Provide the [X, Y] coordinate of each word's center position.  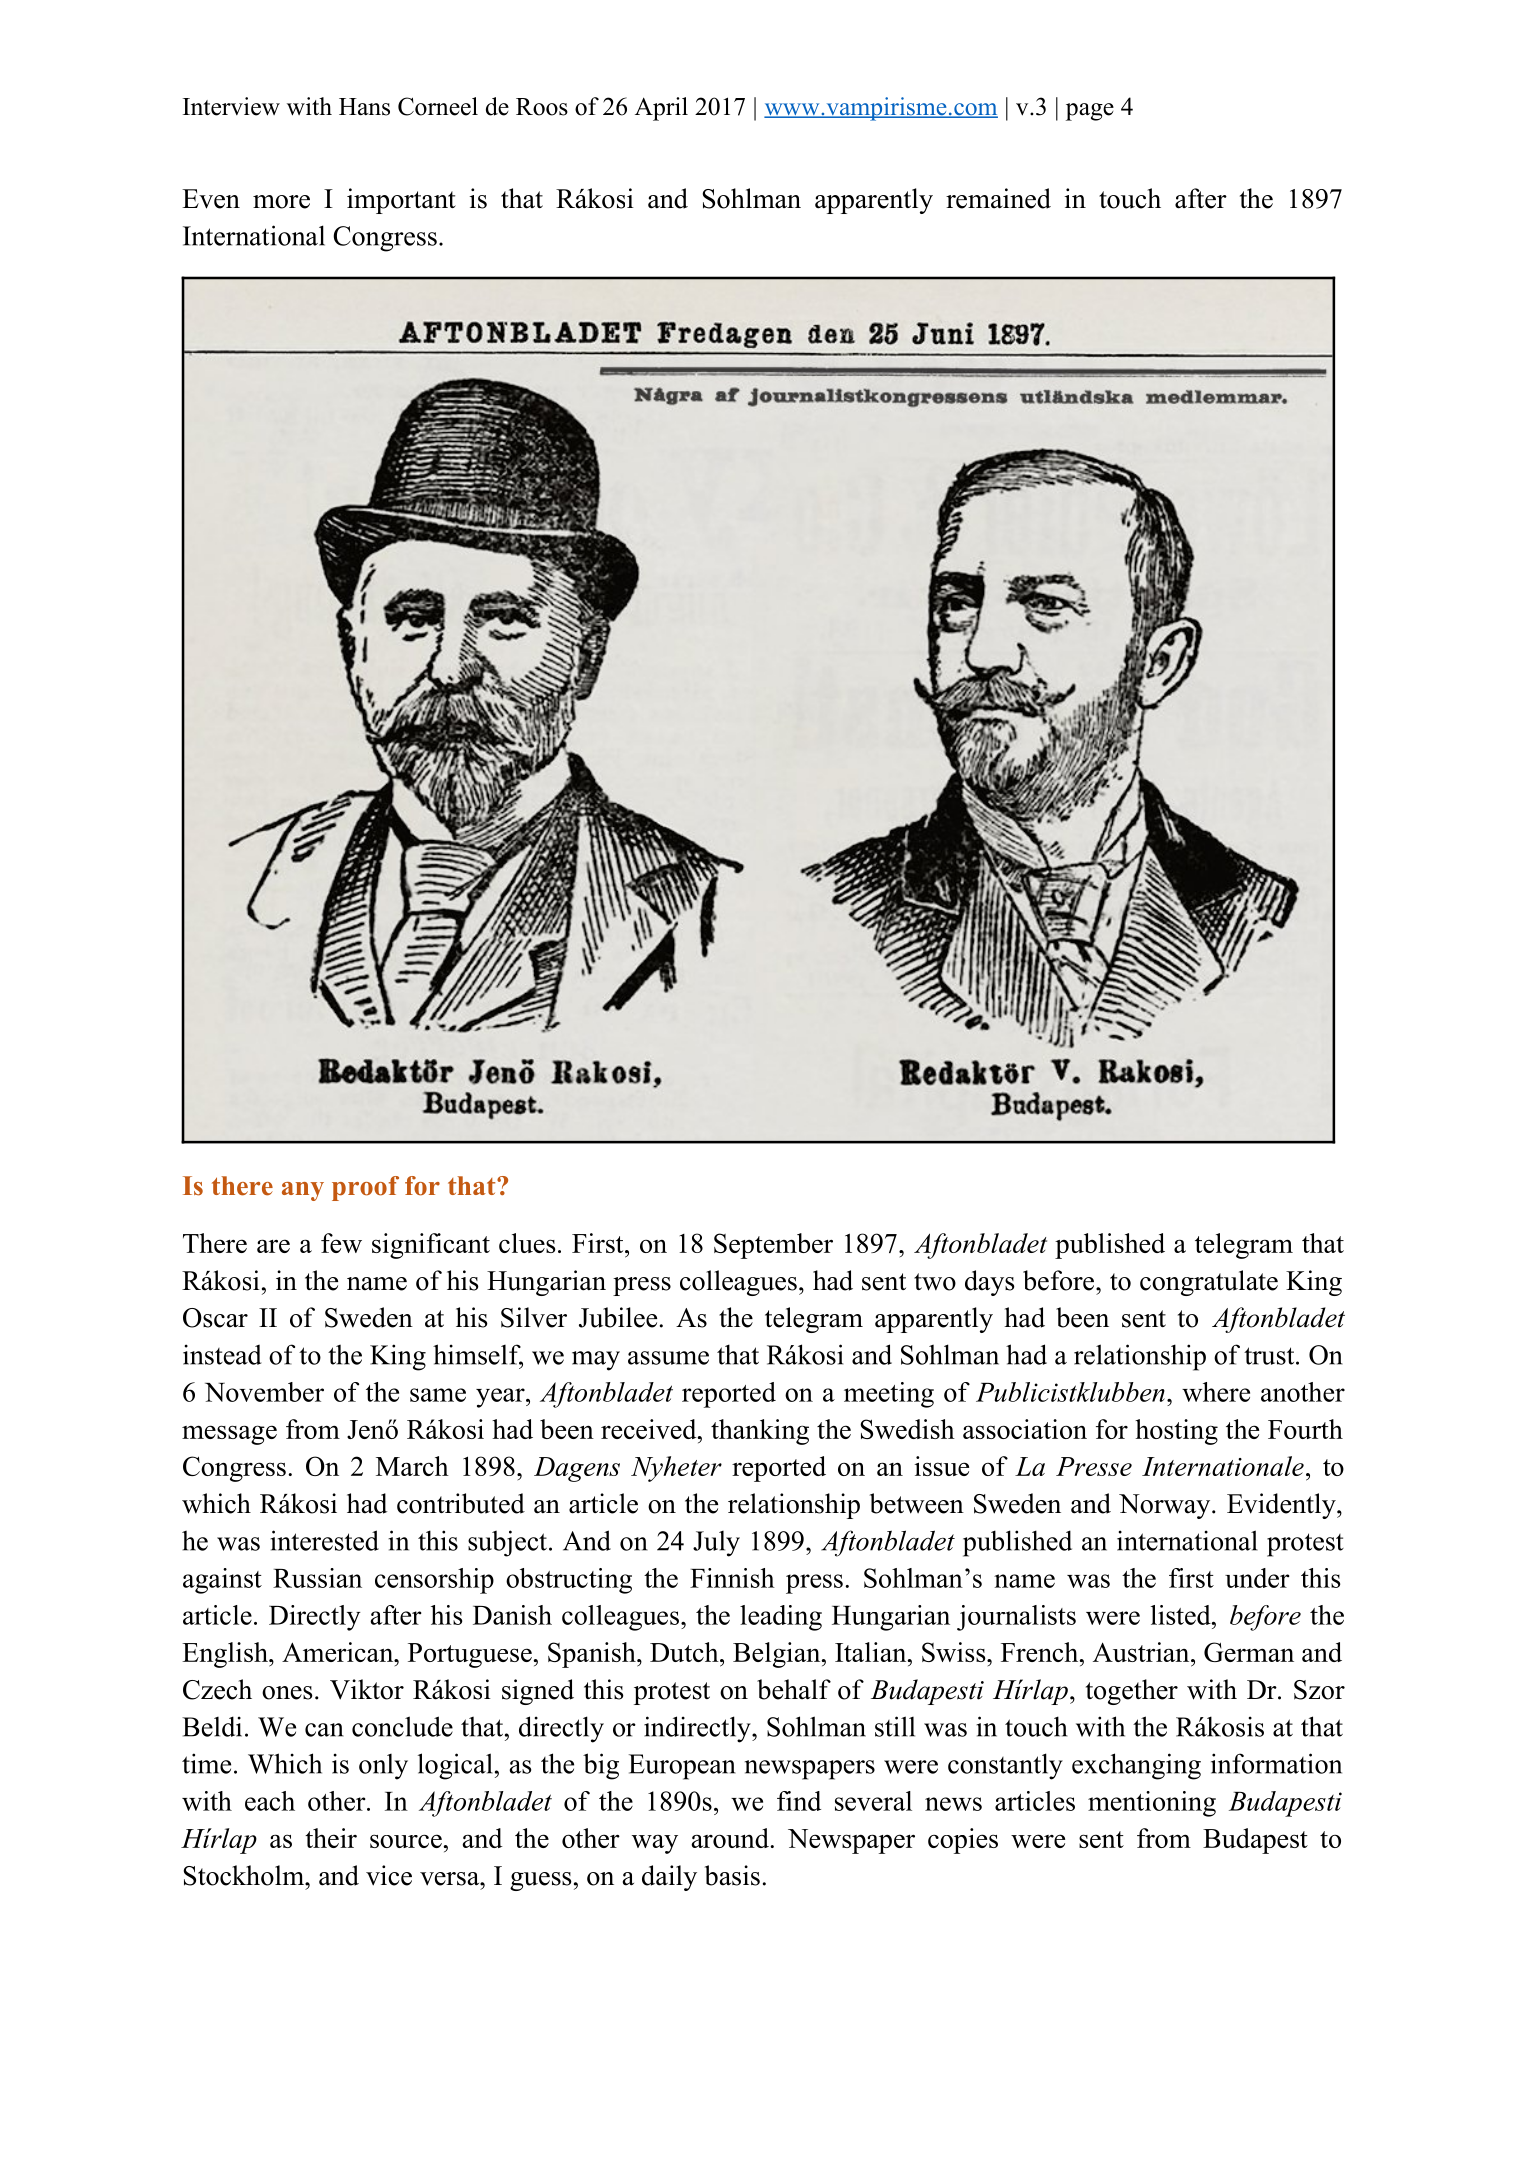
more [281, 202]
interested [324, 1540]
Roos [542, 107]
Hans [364, 107]
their [331, 1838]
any [303, 1191]
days [990, 1283]
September [773, 1246]
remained [998, 198]
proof [365, 1188]
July [716, 1544]
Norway [1166, 1506]
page [1090, 112]
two [935, 1282]
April [661, 109]
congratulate [1209, 1283]
